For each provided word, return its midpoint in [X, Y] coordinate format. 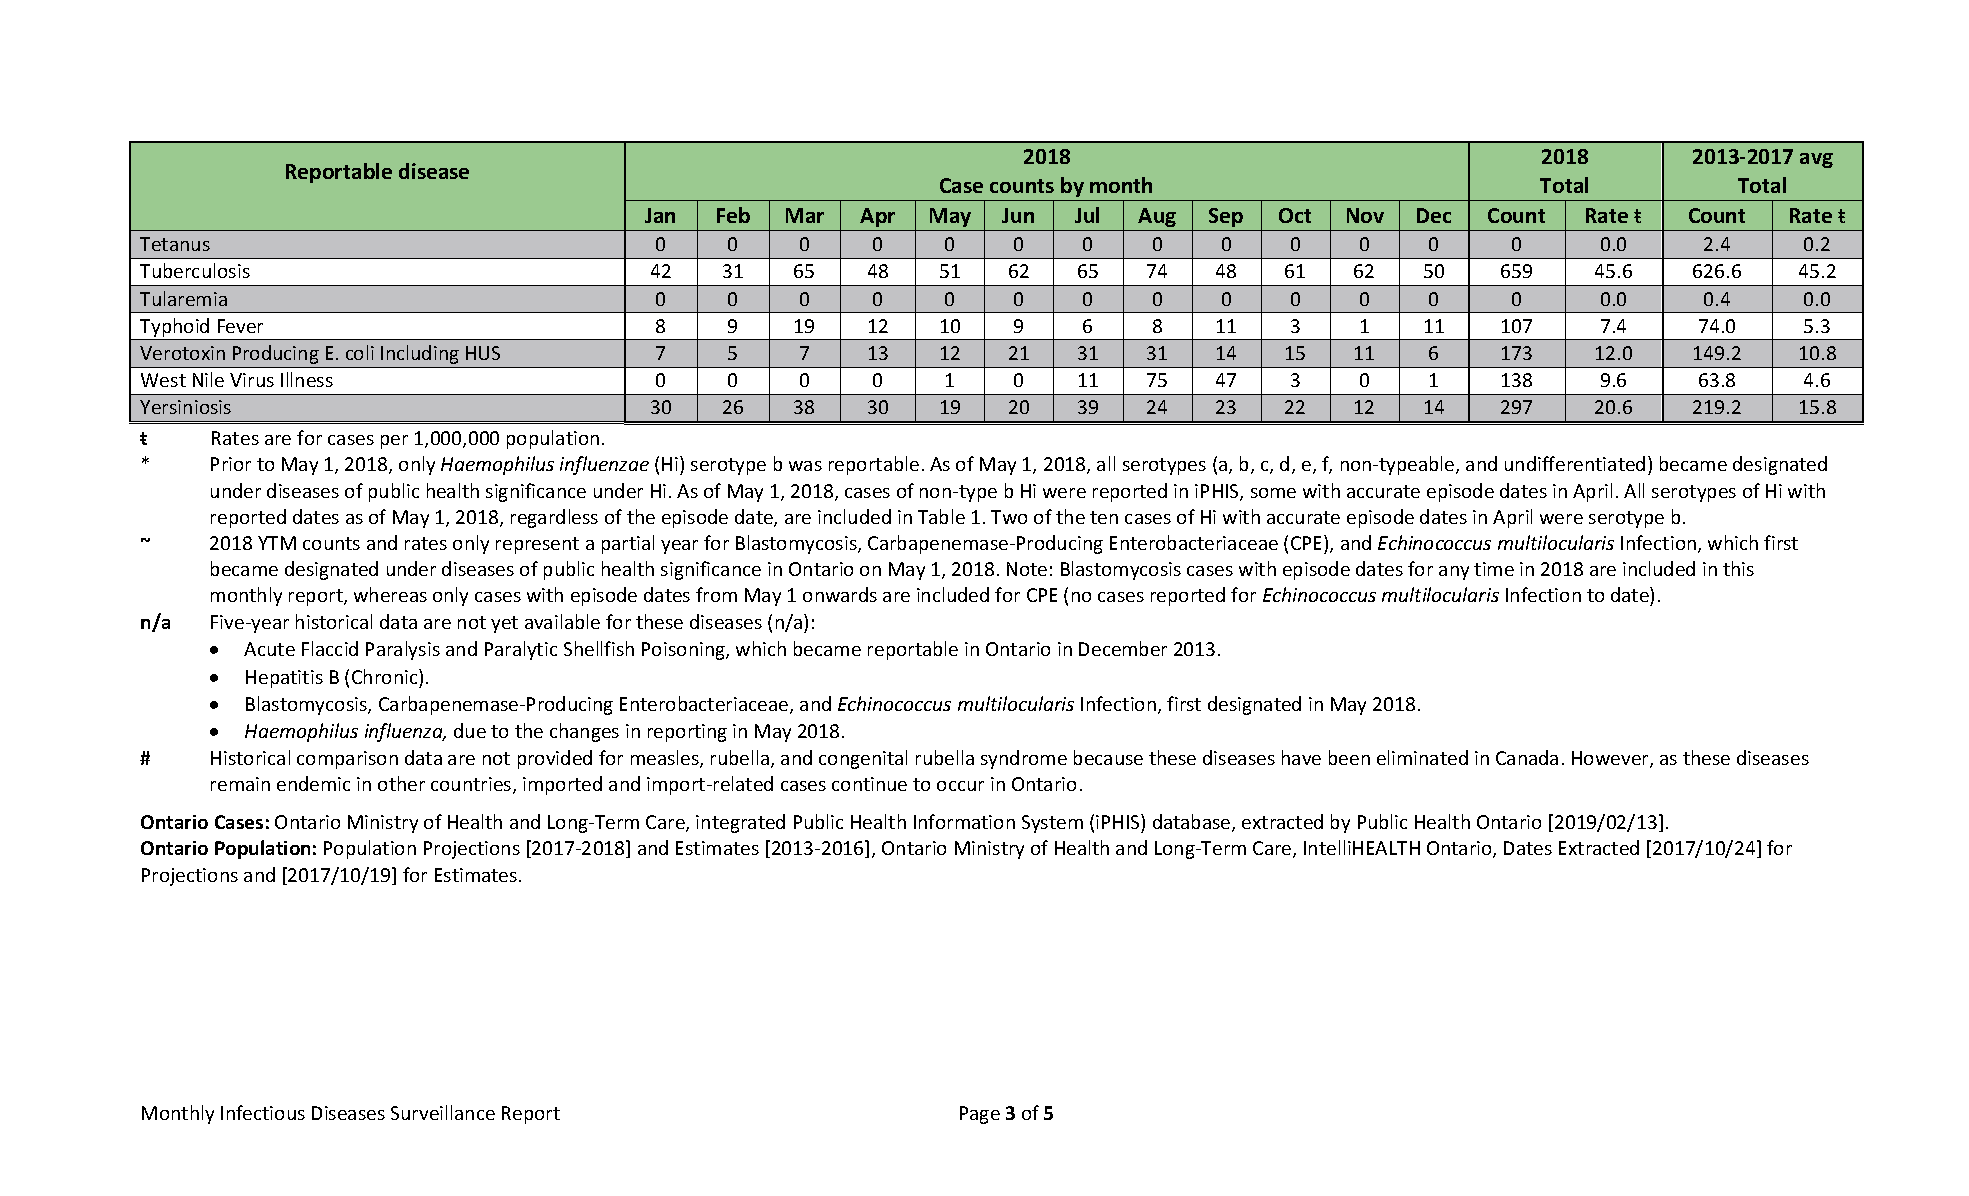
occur [960, 786]
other [401, 783]
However [1611, 759]
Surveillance [443, 1112]
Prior [231, 464]
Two [1009, 517]
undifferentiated [1575, 463]
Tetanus [175, 244]
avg [1816, 160]
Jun [1018, 215]
